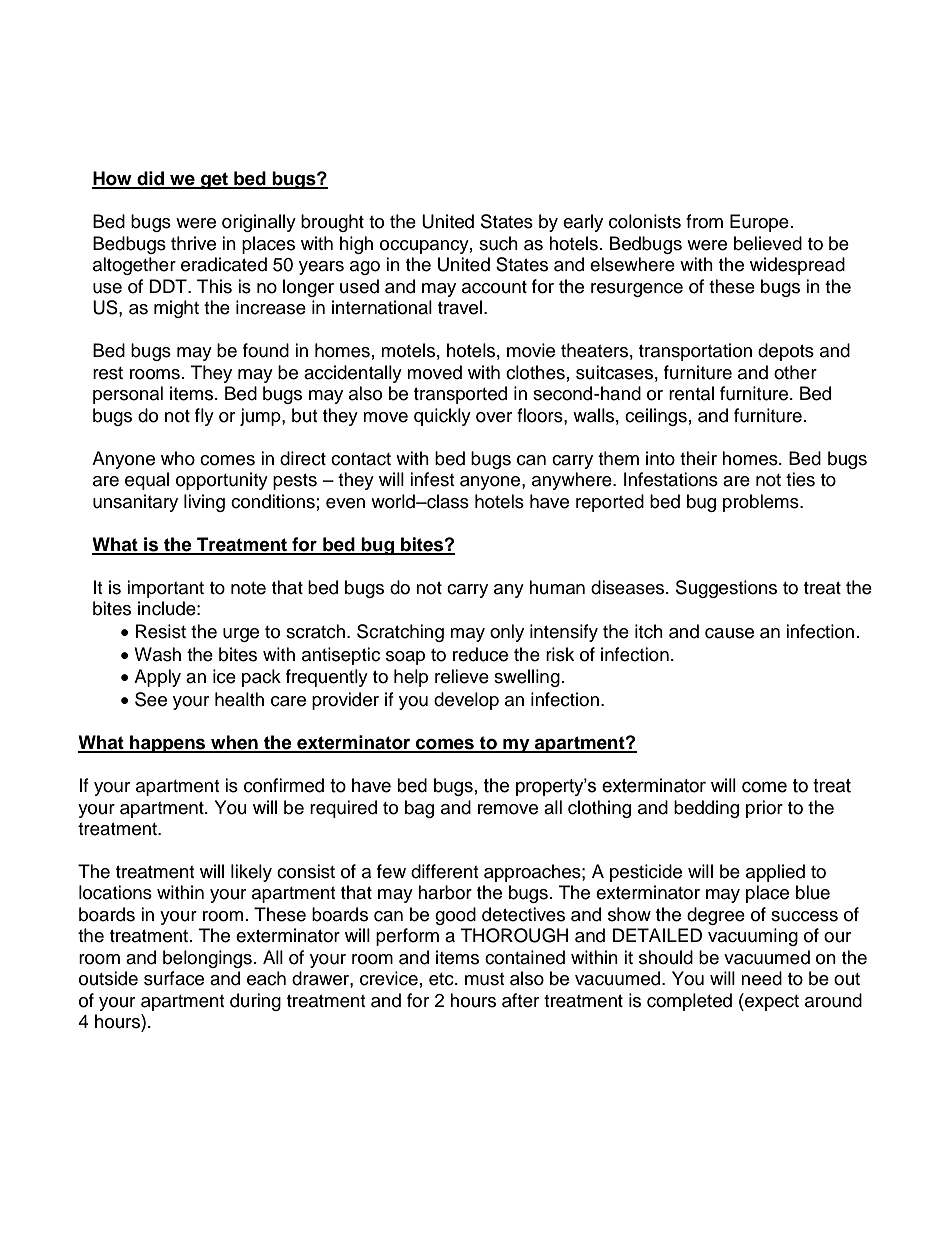 Image resolution: width=952 pixels, height=1233 pixels. Describe the element at coordinates (484, 979) in the page. I see `must` at that location.
